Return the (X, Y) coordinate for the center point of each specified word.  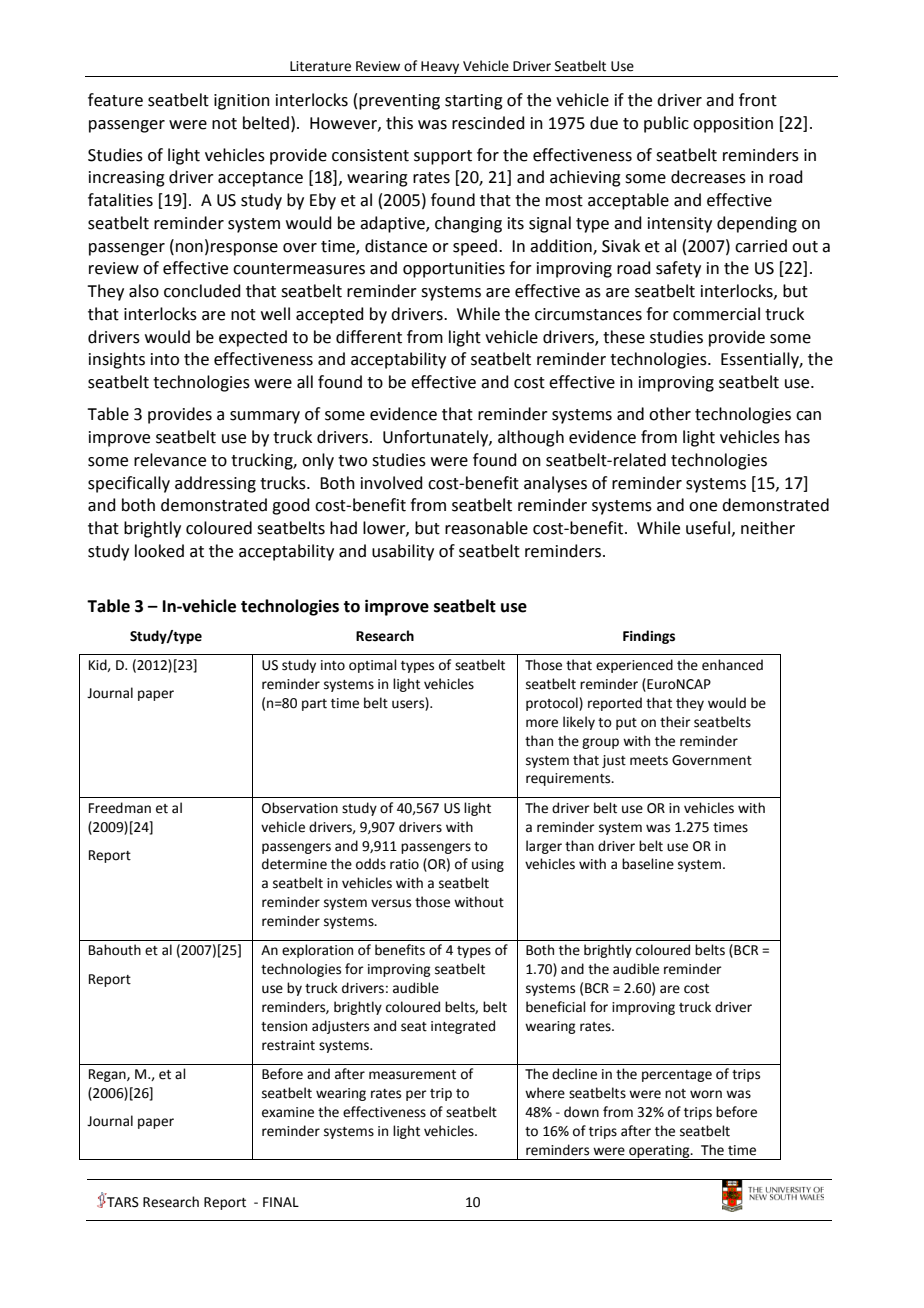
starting (474, 102)
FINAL (281, 1202)
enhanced (732, 665)
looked (159, 551)
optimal (373, 666)
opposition (733, 125)
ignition (242, 102)
